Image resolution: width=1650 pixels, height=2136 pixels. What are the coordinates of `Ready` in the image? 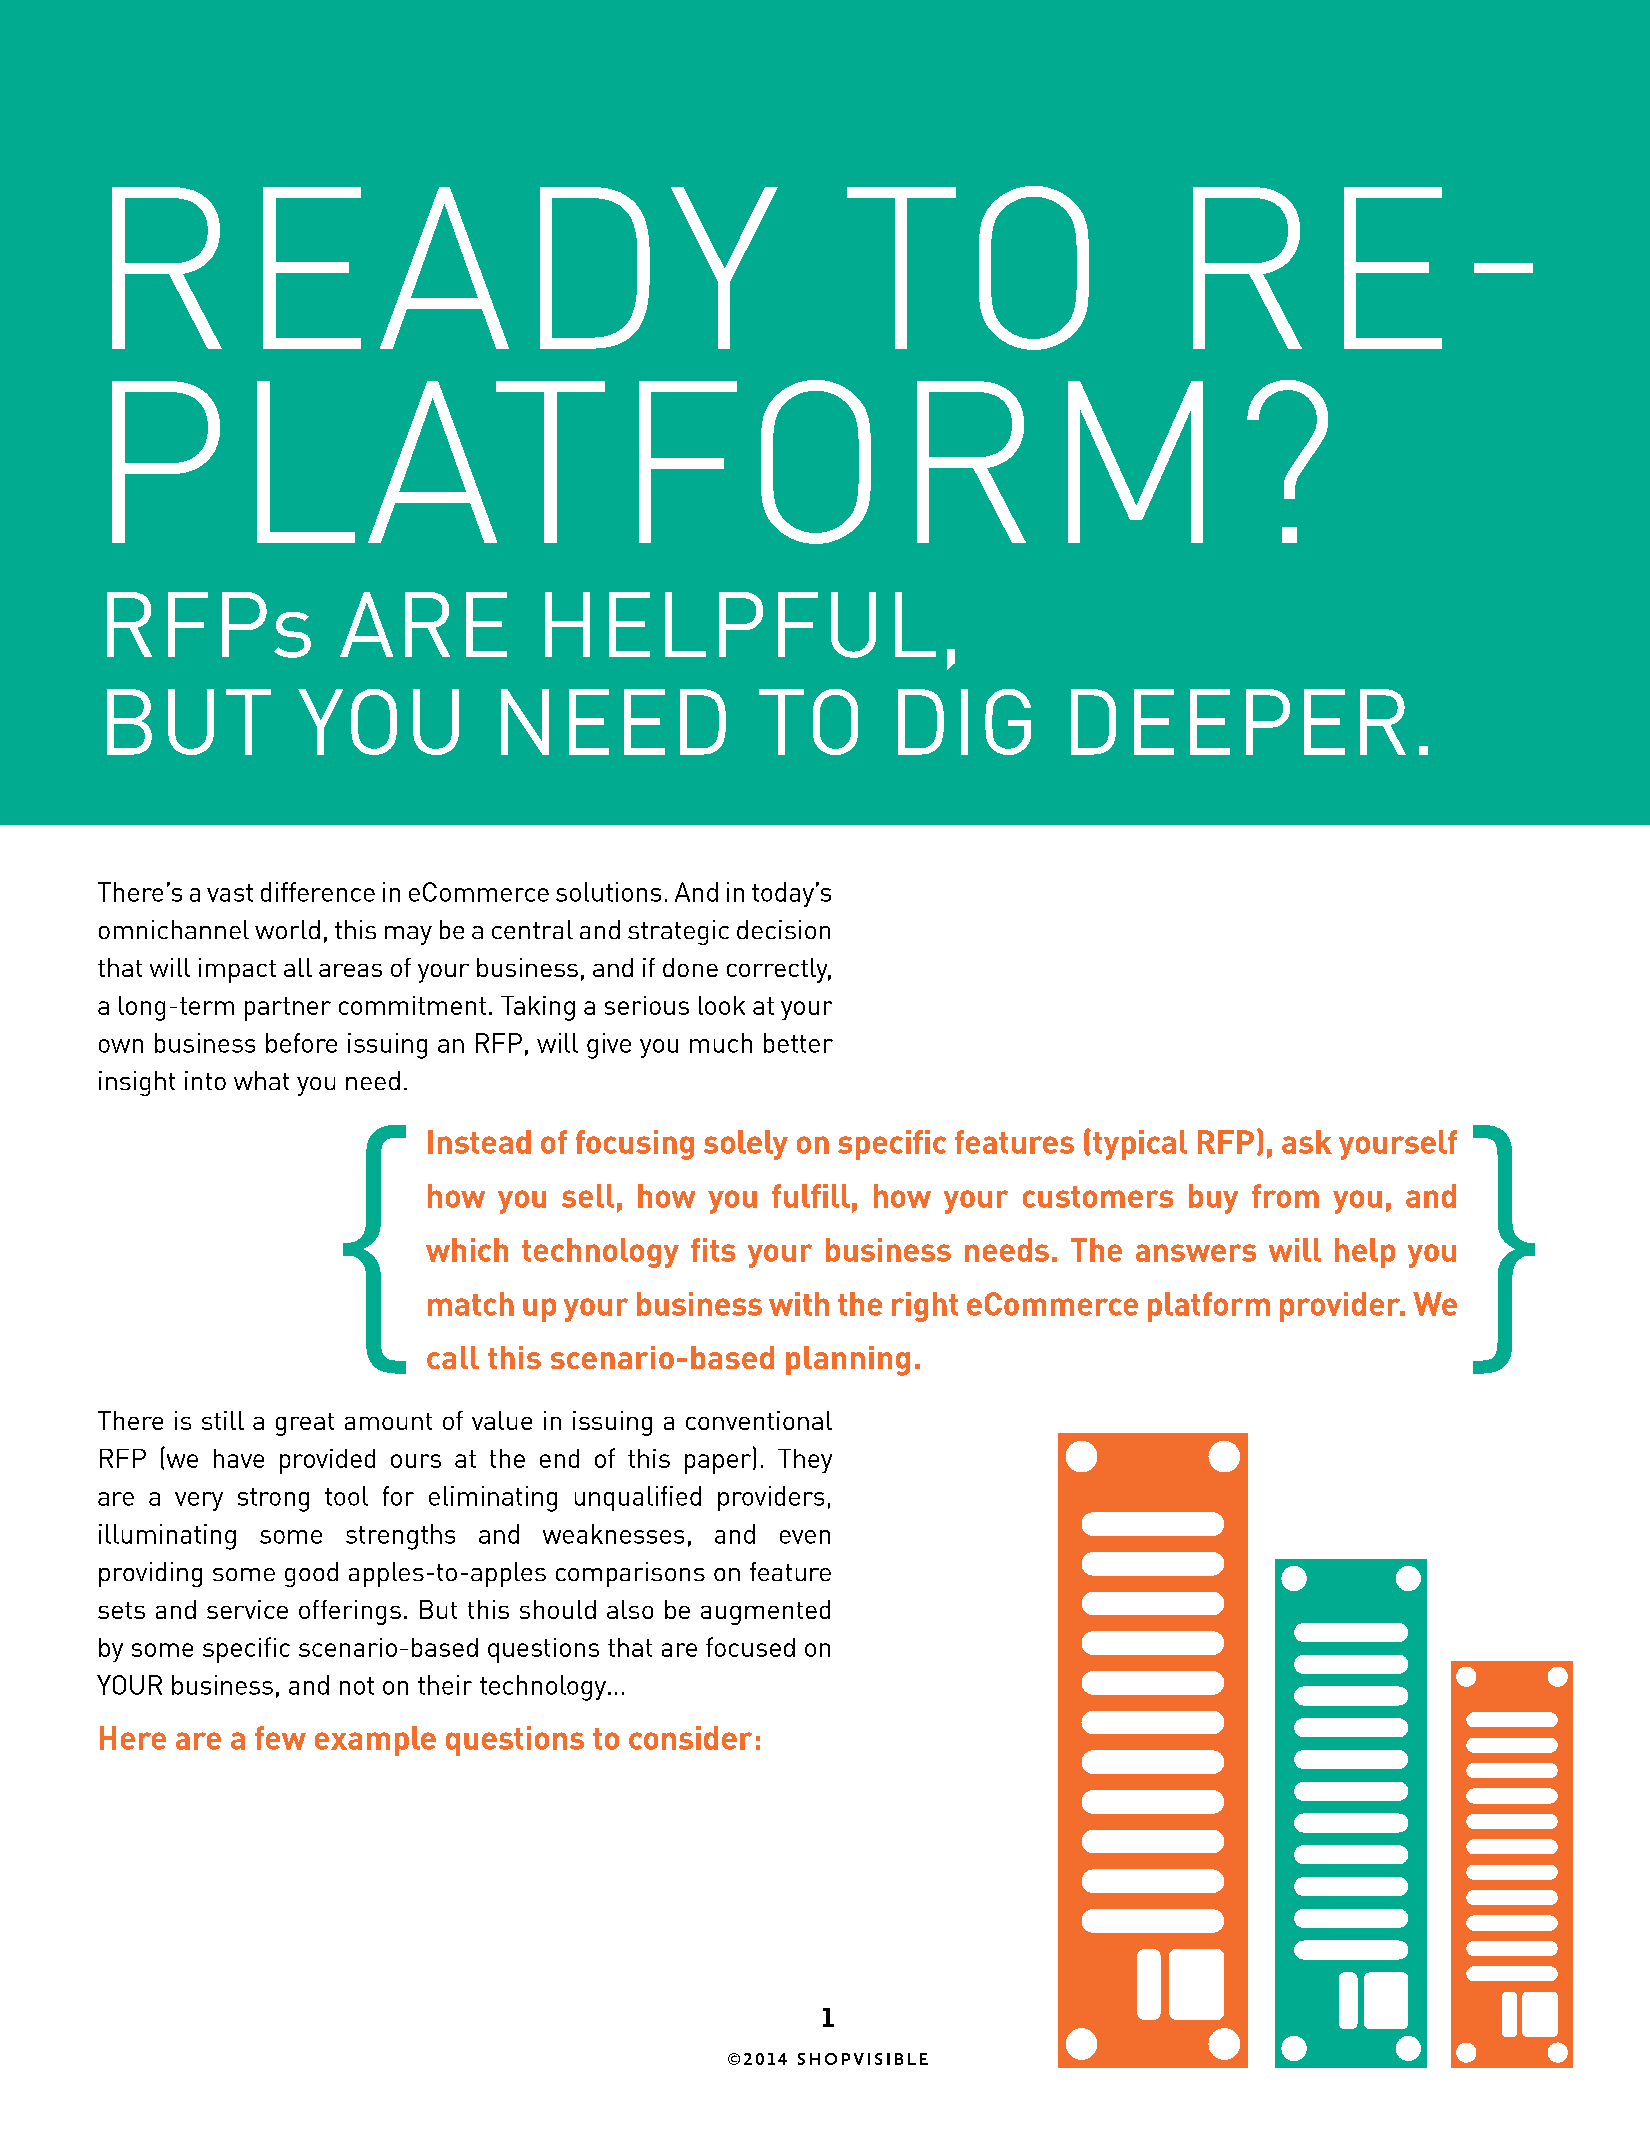 It's located at (445, 268).
